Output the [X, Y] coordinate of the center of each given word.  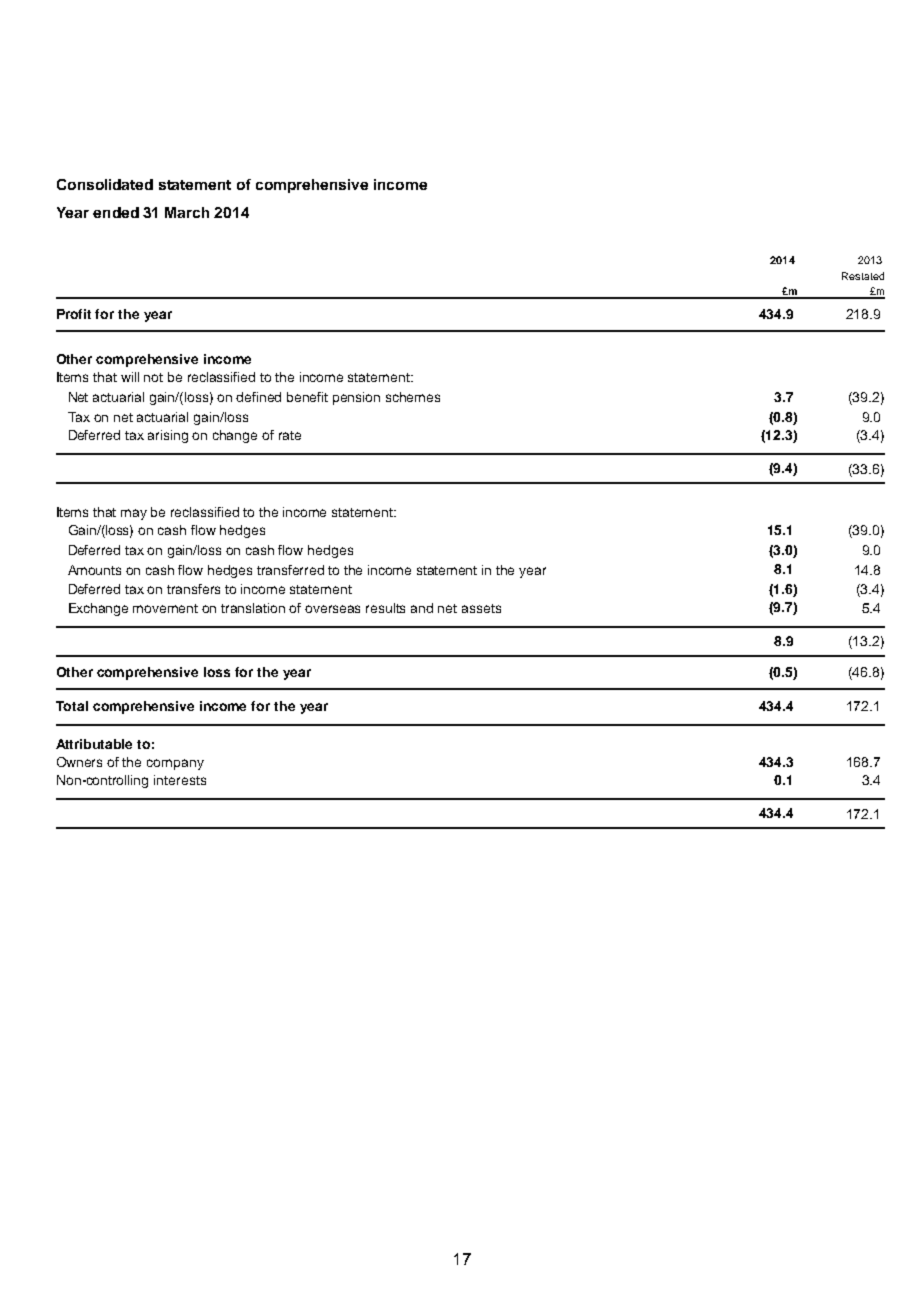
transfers [193, 589]
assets [481, 608]
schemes [413, 397]
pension [356, 398]
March [187, 212]
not [153, 377]
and [422, 608]
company [175, 764]
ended [116, 212]
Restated [863, 276]
